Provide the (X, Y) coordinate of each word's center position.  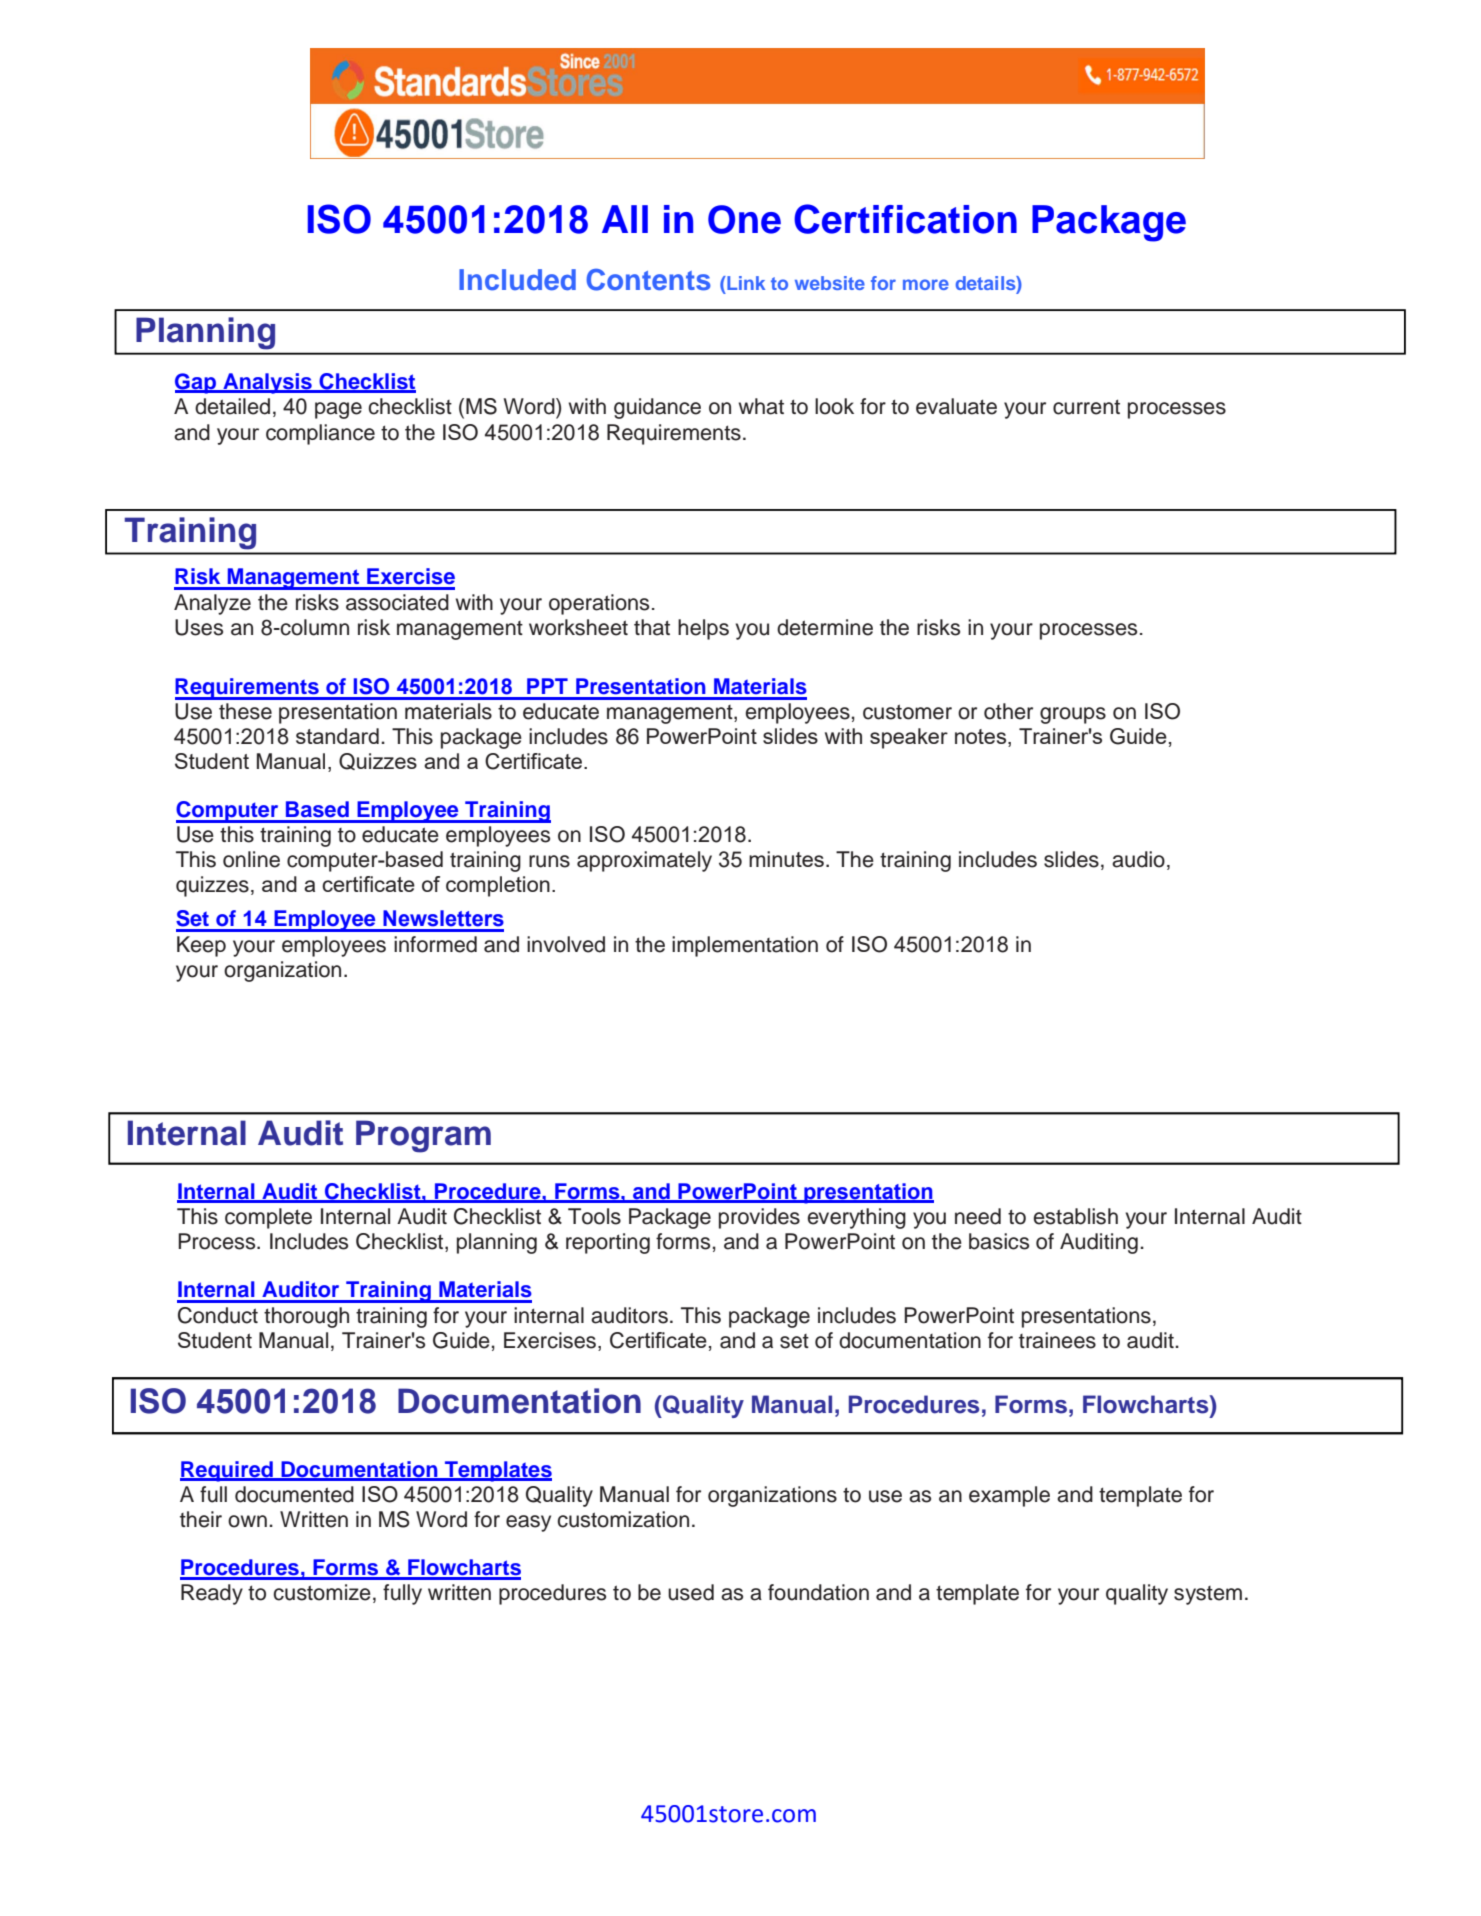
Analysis (267, 383)
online (251, 859)
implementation (745, 946)
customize (322, 1592)
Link (745, 283)
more (926, 284)
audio (1138, 859)
